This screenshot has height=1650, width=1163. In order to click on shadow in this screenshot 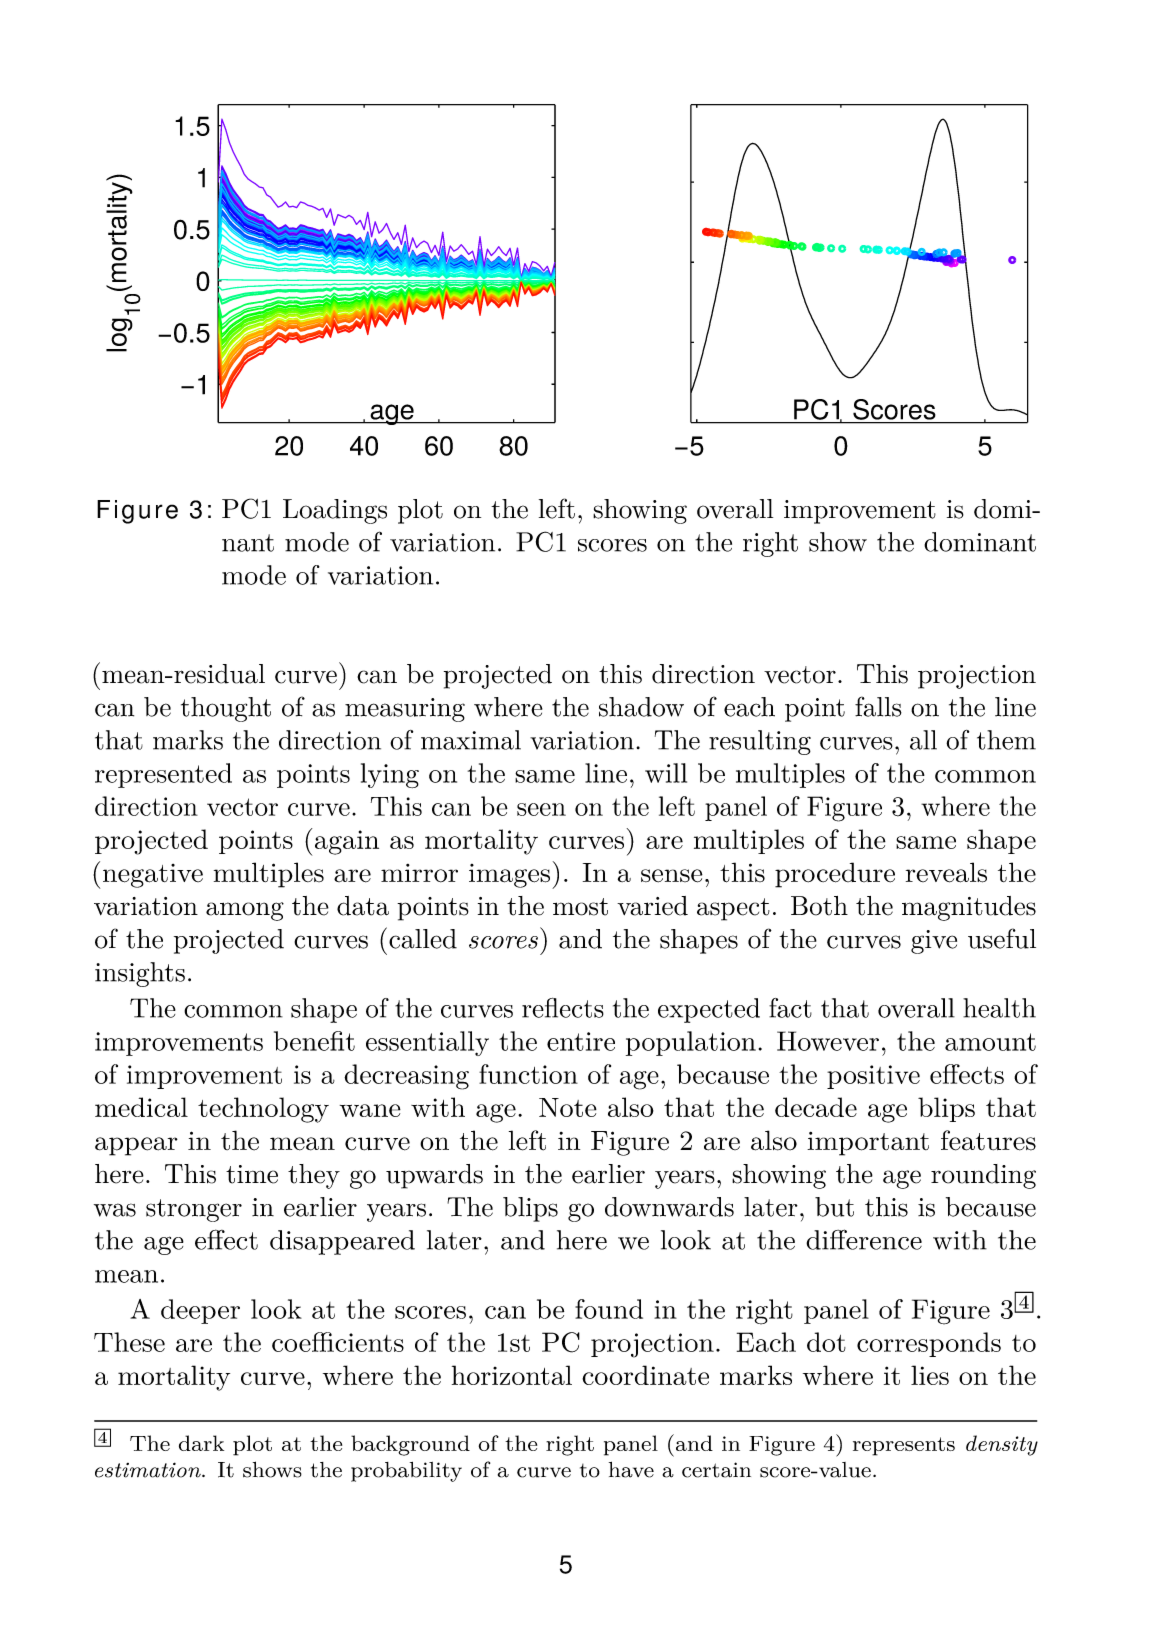, I will do `click(641, 707)`.
